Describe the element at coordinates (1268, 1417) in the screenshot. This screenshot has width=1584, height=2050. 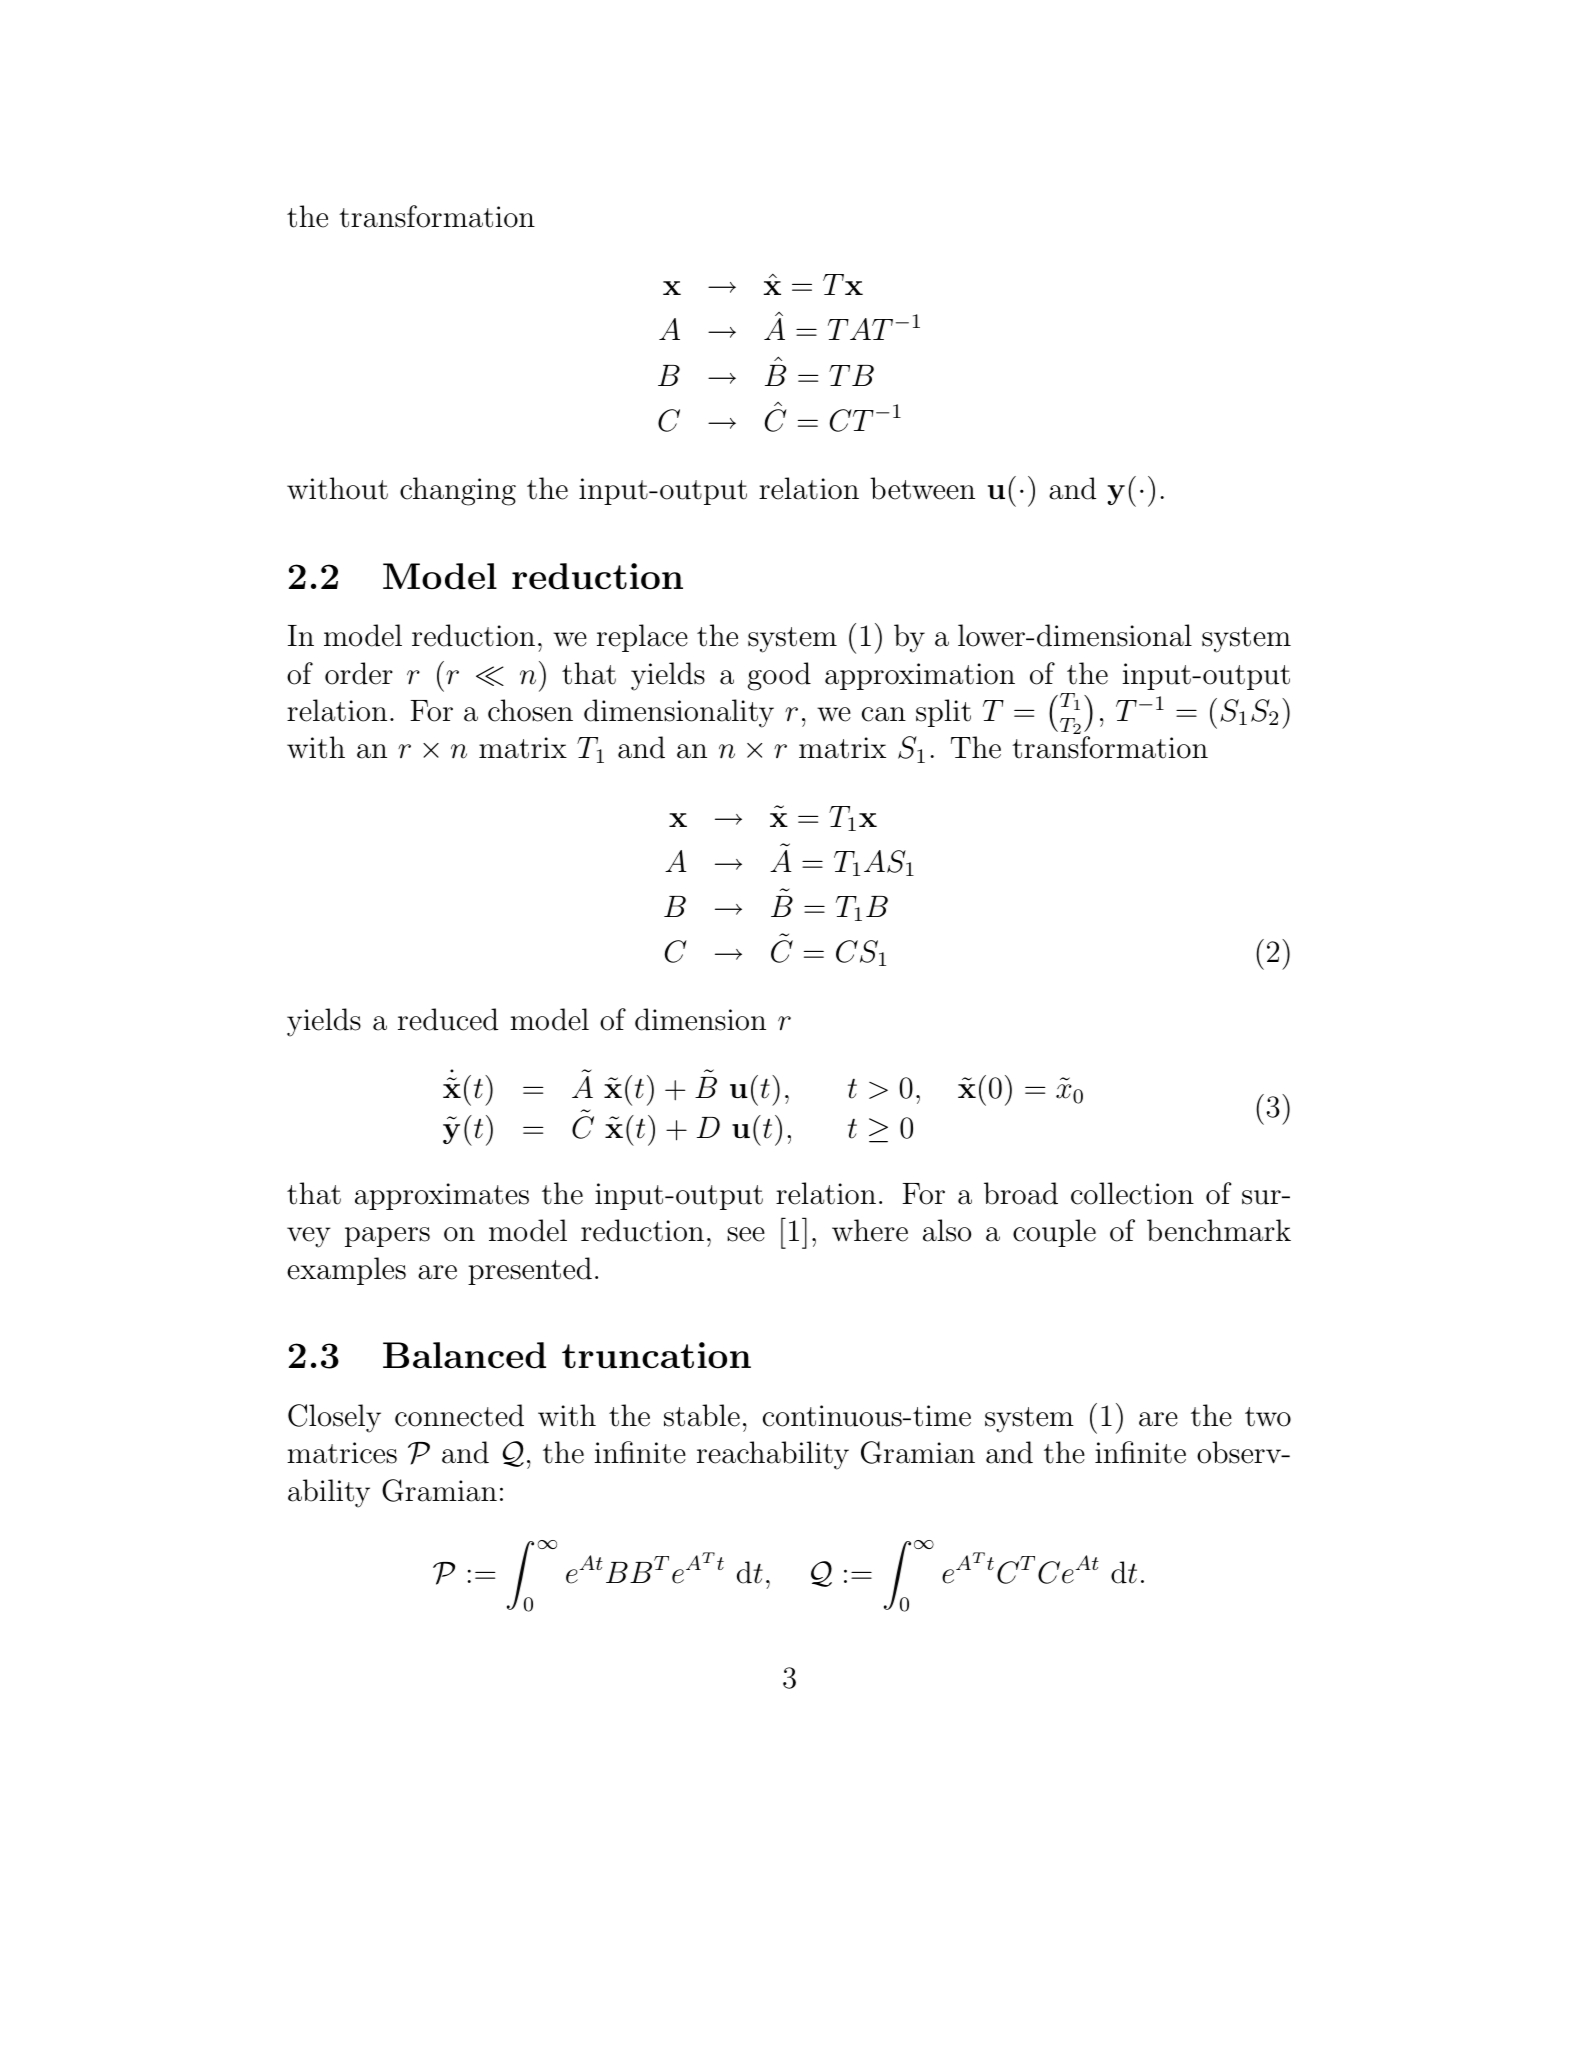
I see `two` at that location.
